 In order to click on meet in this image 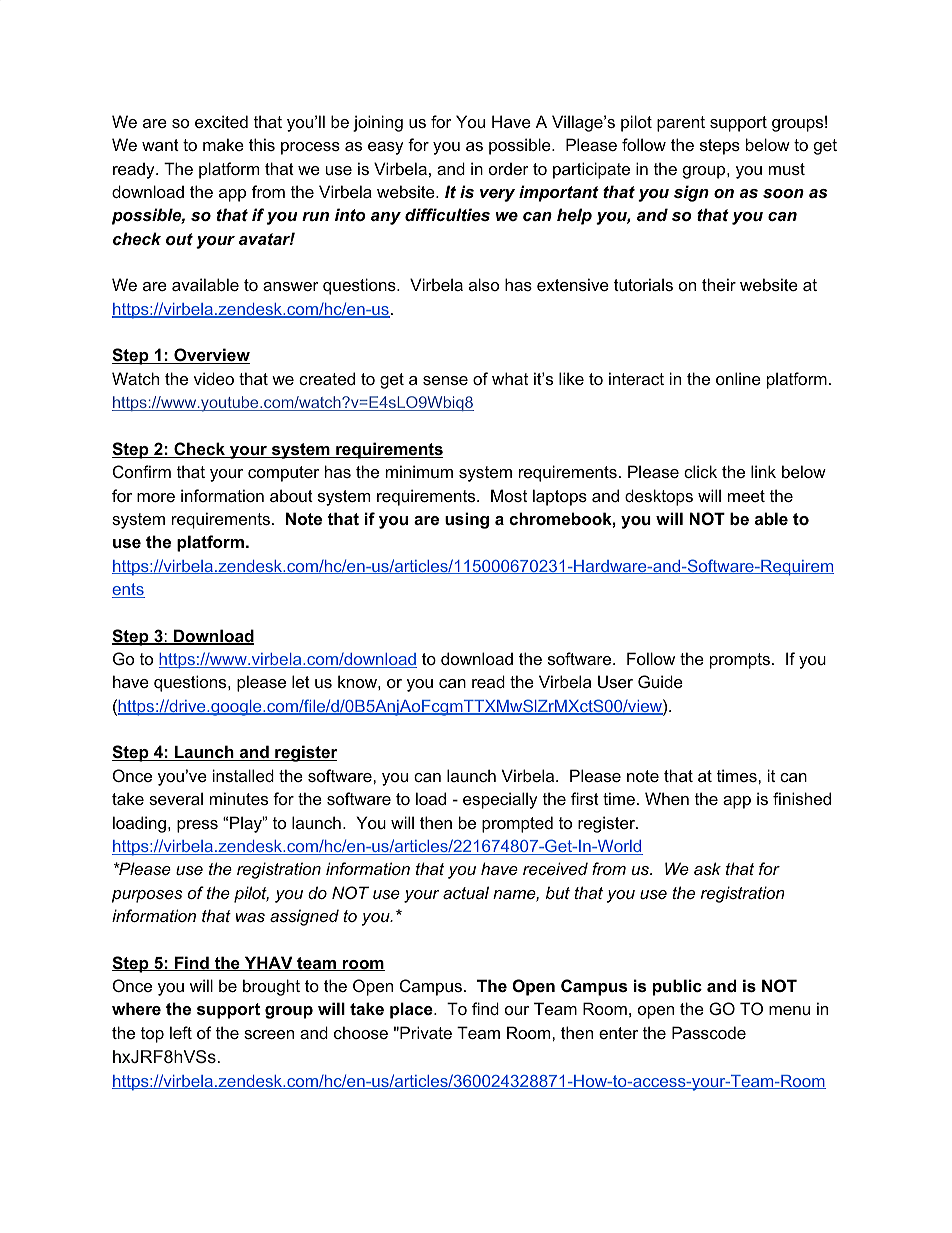, I will do `click(746, 496)`.
